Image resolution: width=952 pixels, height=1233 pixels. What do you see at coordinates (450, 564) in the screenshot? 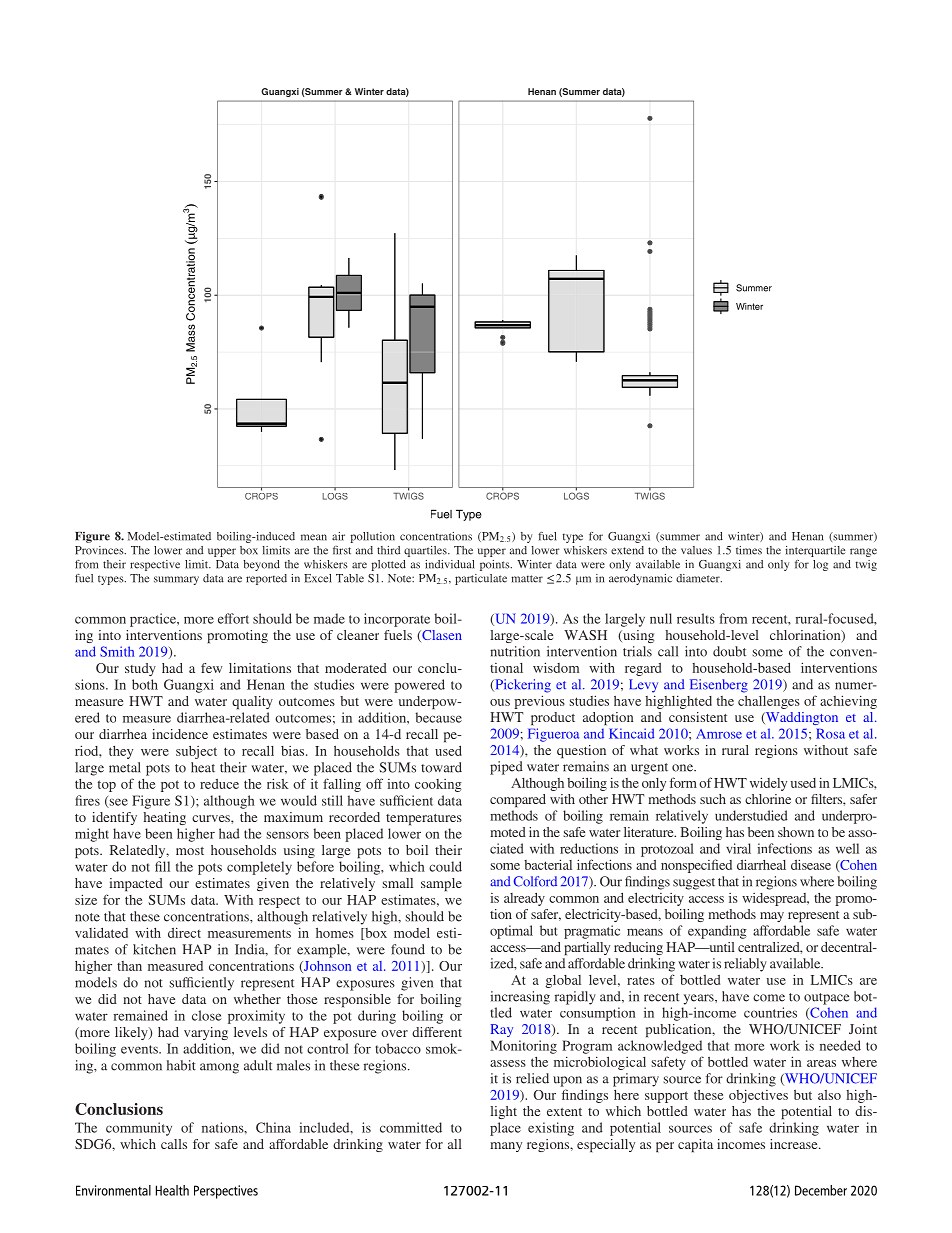
I see `individual` at bounding box center [450, 564].
